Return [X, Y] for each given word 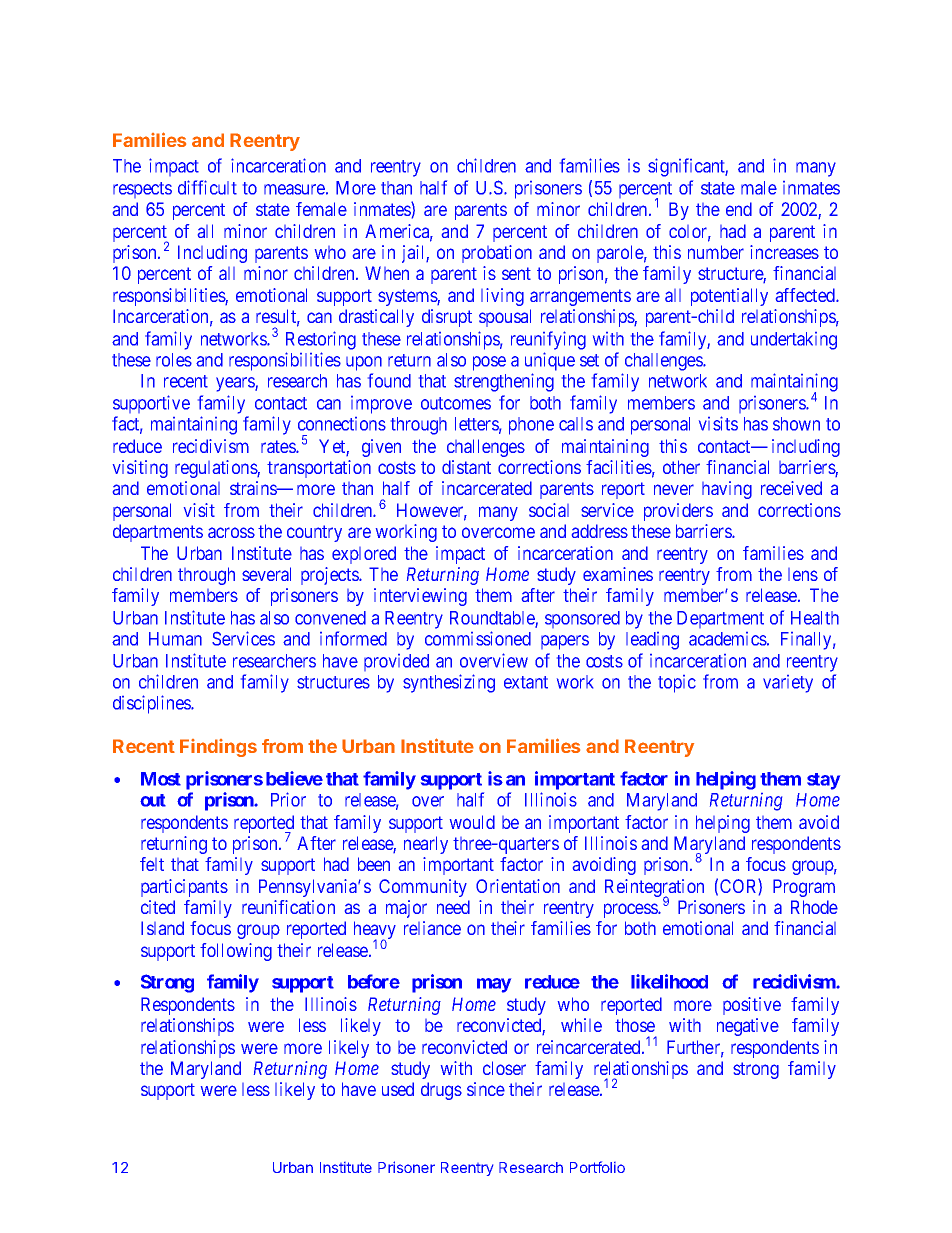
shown [796, 424]
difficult [207, 187]
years [236, 384]
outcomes [456, 403]
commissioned [478, 638]
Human [175, 639]
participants [184, 888]
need [453, 907]
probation [497, 254]
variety [788, 684]
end [739, 209]
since [486, 1089]
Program [804, 888]
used [398, 1089]
